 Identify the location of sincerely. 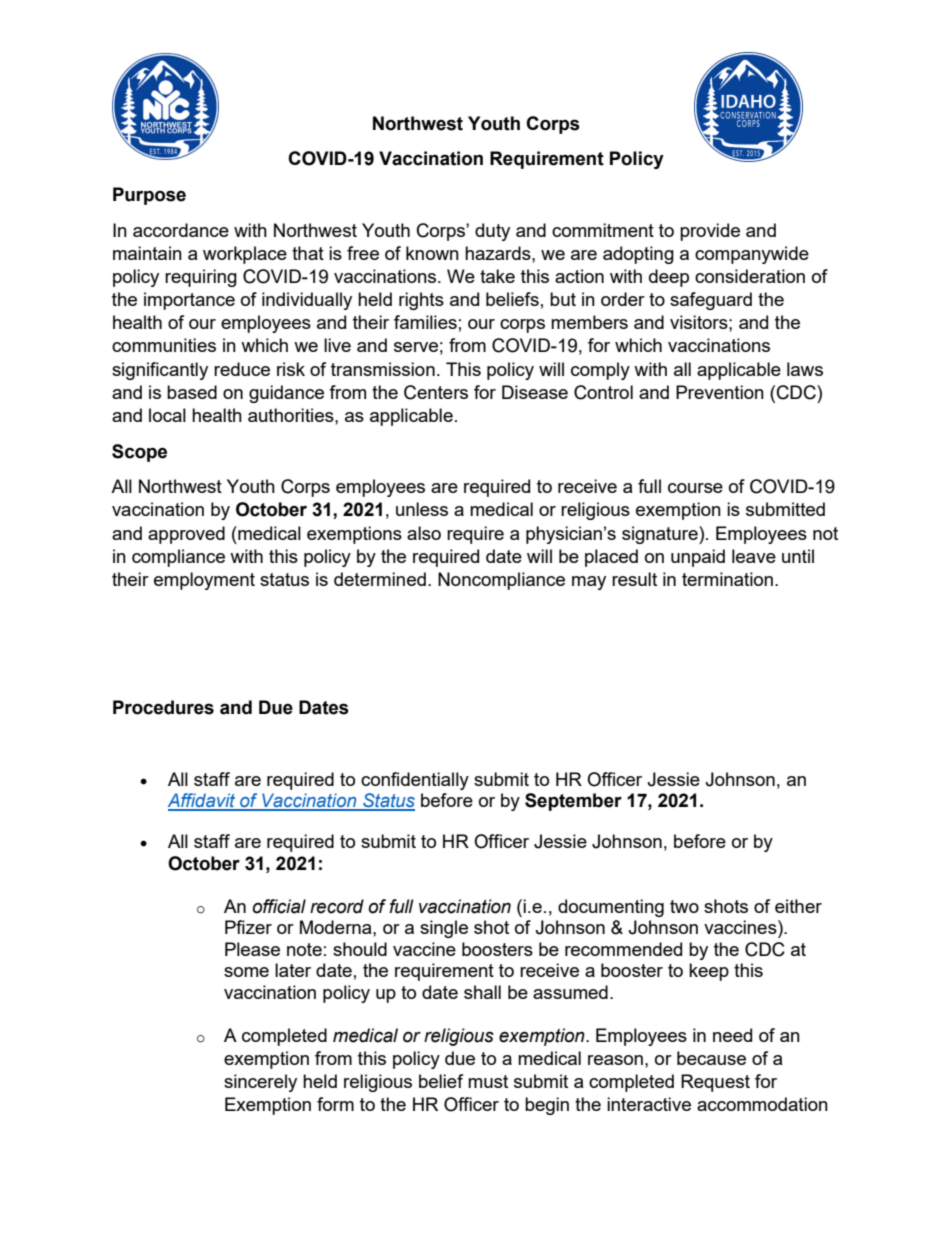
(260, 1083).
